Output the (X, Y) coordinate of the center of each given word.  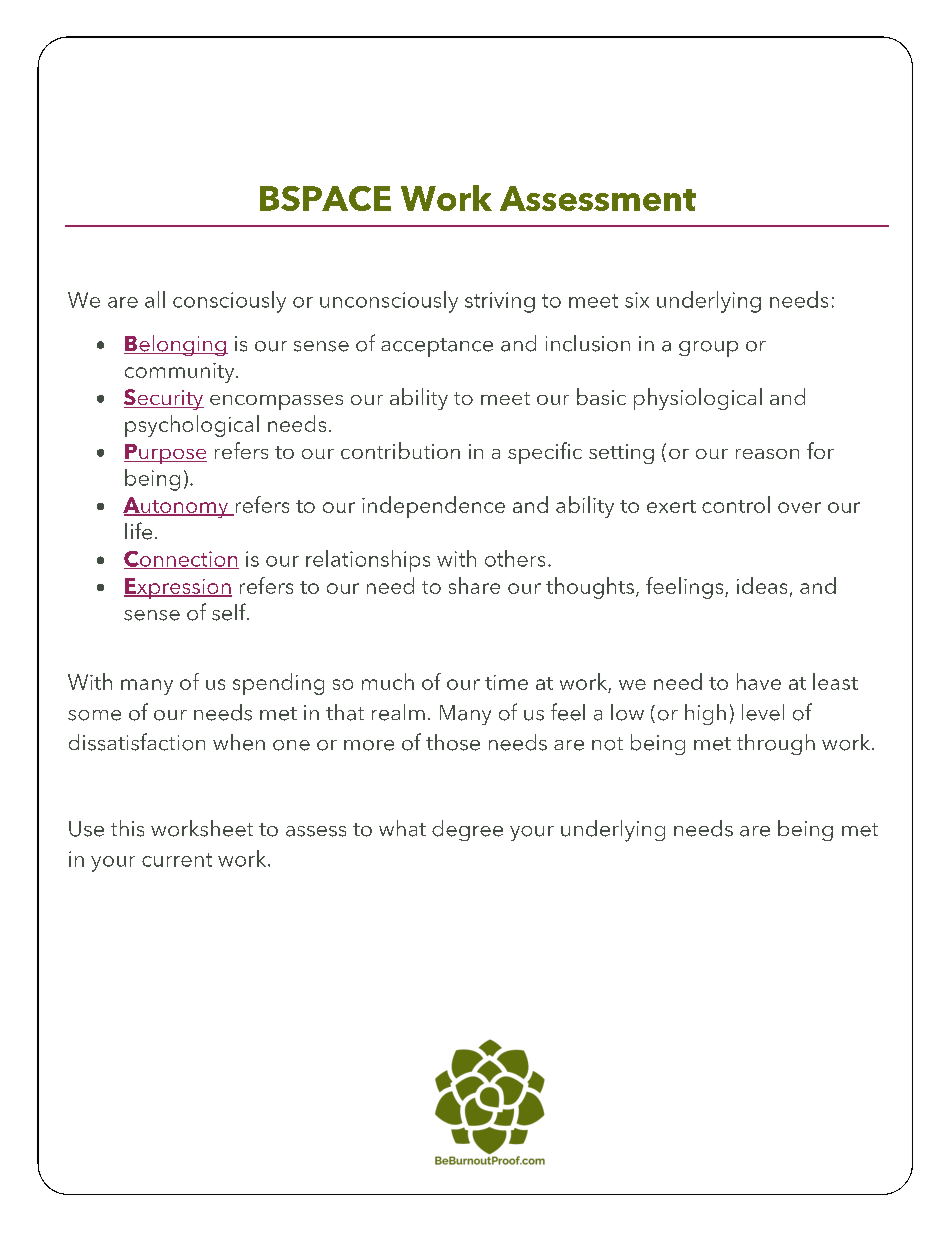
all (155, 299)
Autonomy (176, 507)
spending (278, 684)
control (736, 504)
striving (500, 302)
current (177, 860)
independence (433, 507)
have (759, 681)
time (506, 682)
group (708, 349)
